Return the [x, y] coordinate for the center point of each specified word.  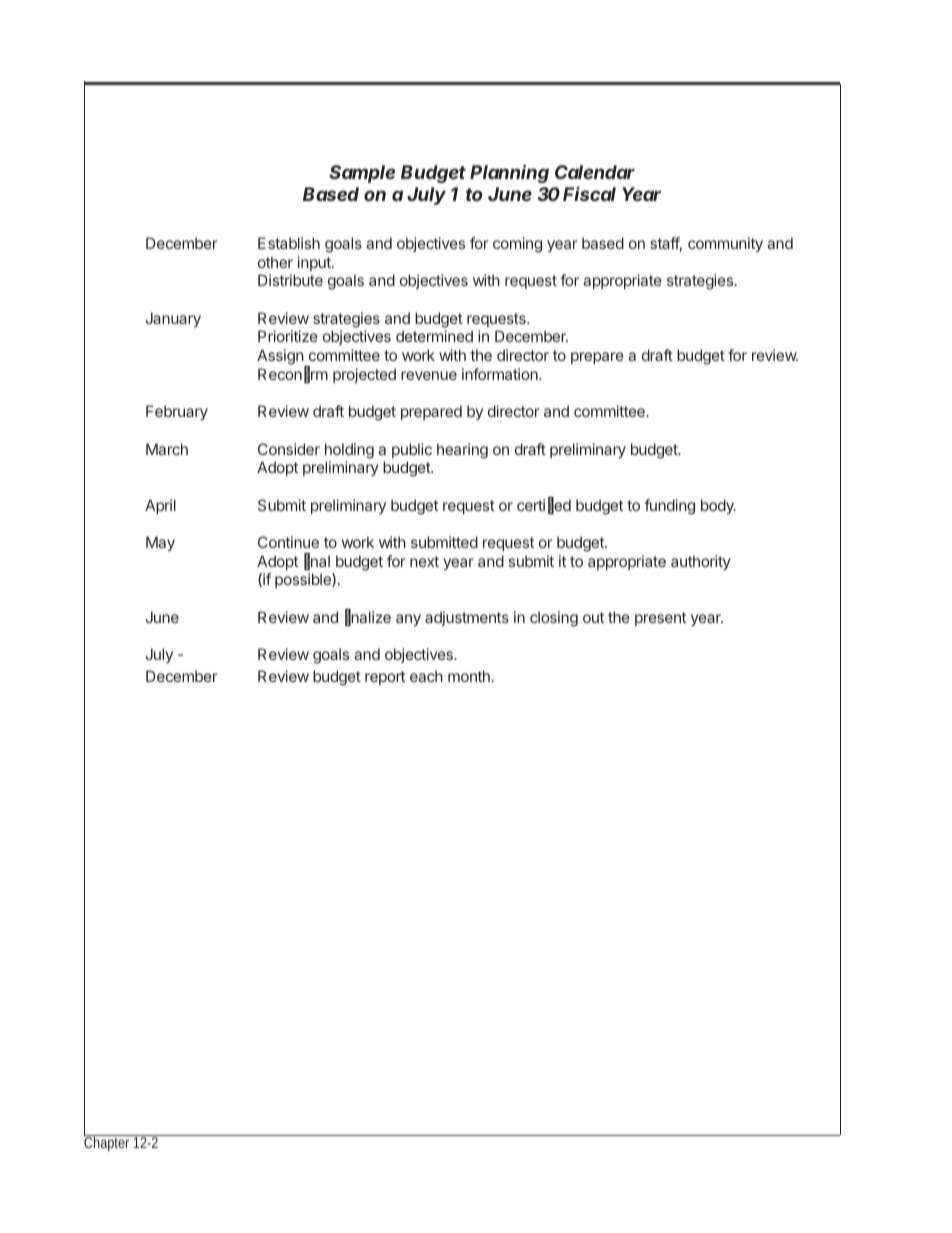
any [408, 620]
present [660, 619]
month [469, 676]
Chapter [108, 1142]
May [160, 543]
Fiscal [589, 194]
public [412, 450]
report [385, 678]
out [593, 617]
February [177, 412]
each [426, 676]
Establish [289, 243]
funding [669, 507]
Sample [362, 174]
